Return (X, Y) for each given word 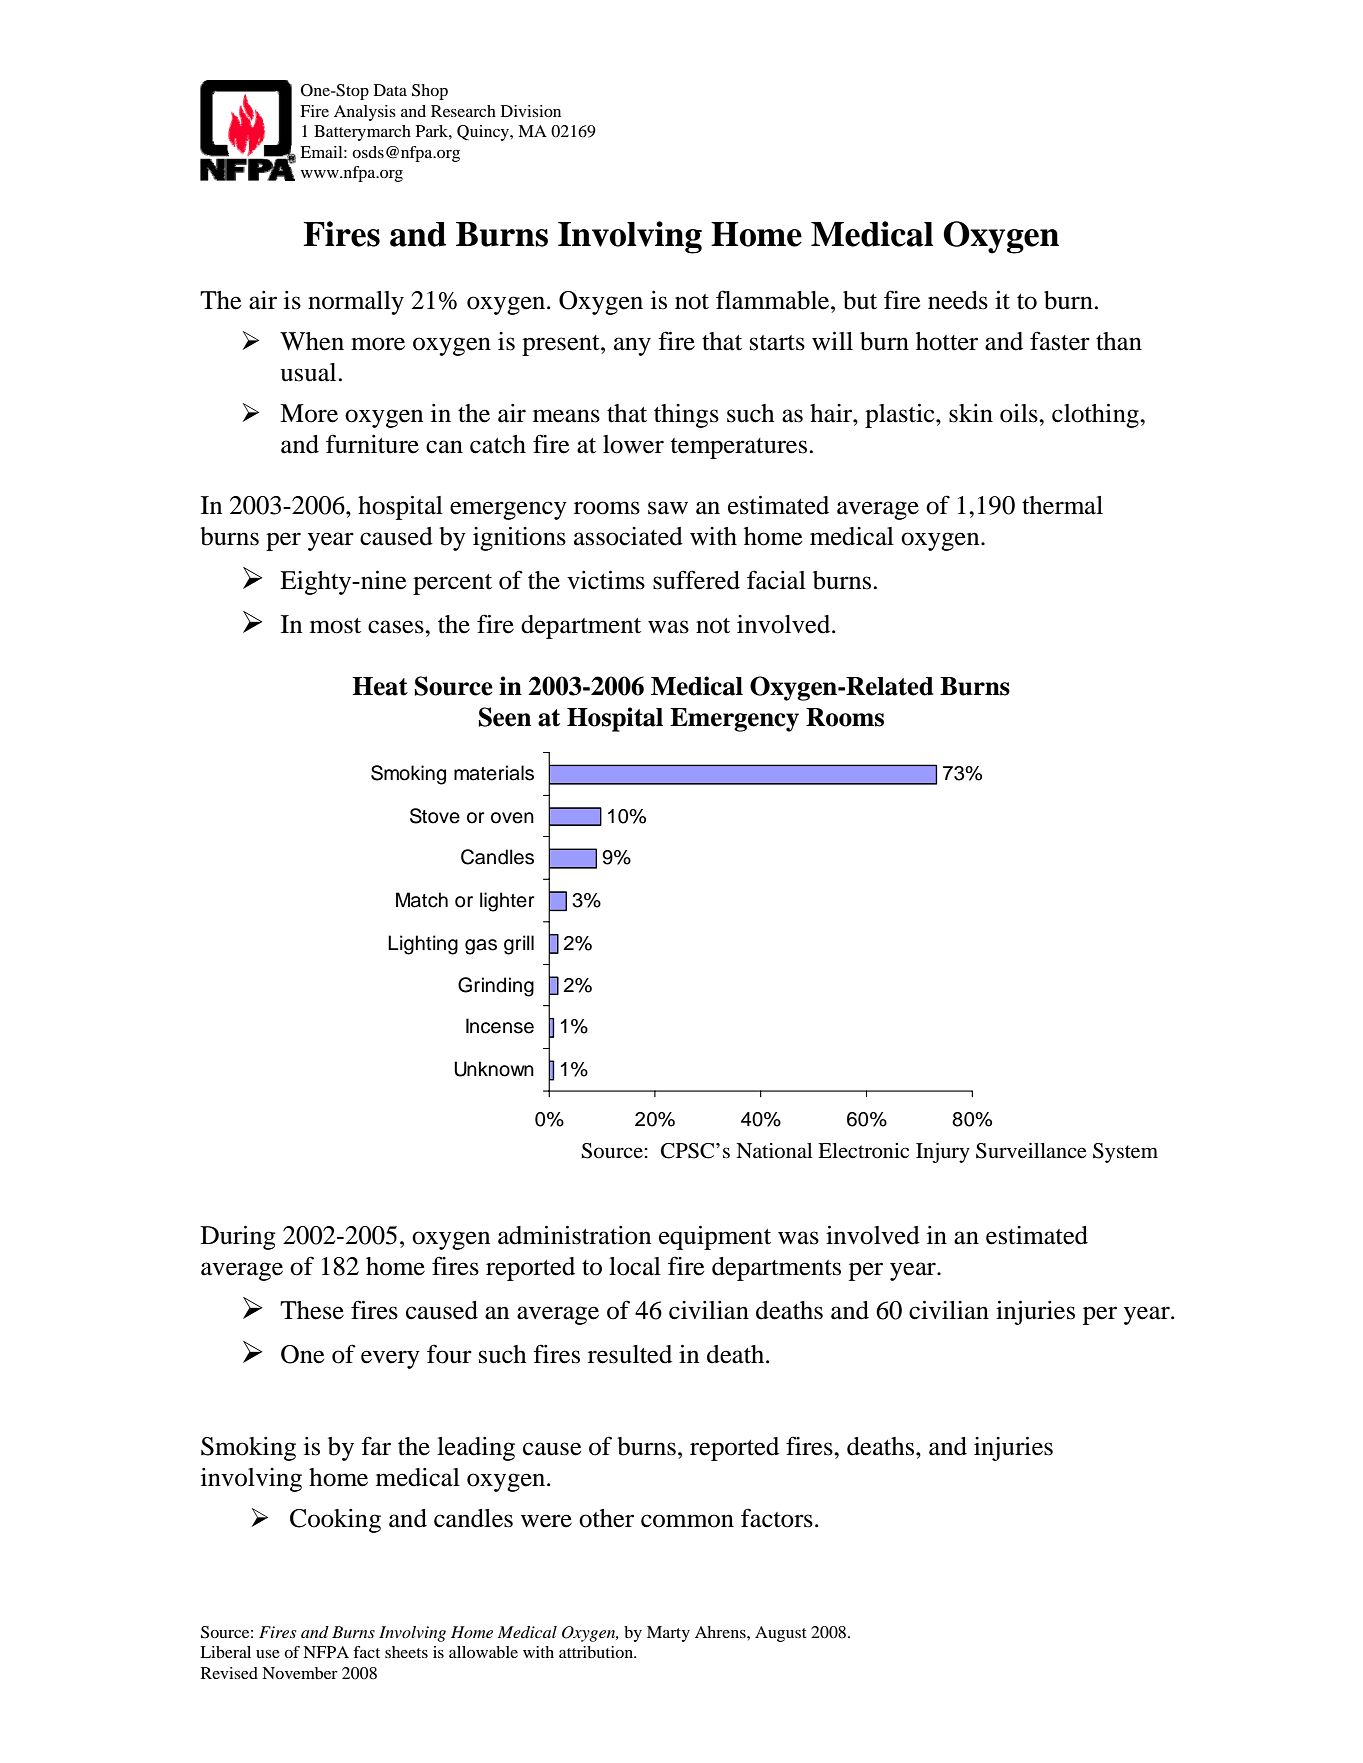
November (300, 1673)
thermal (1062, 505)
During (238, 1238)
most (335, 626)
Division (531, 111)
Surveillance (1031, 1151)
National (774, 1151)
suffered (696, 580)
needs (958, 300)
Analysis (365, 113)
